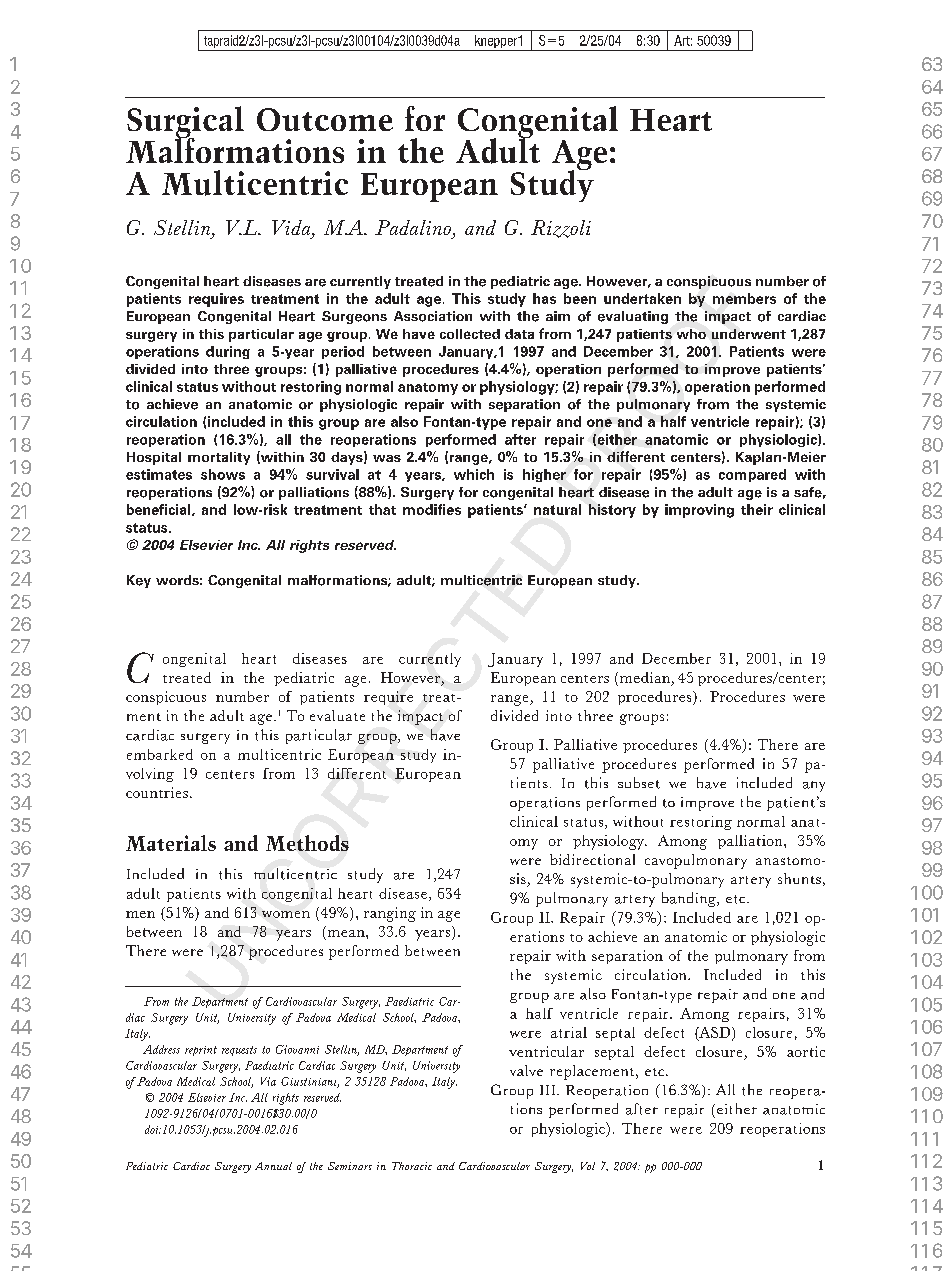 This screenshot has width=952, height=1271. What do you see at coordinates (223, 474) in the screenshot?
I see `shows` at bounding box center [223, 474].
